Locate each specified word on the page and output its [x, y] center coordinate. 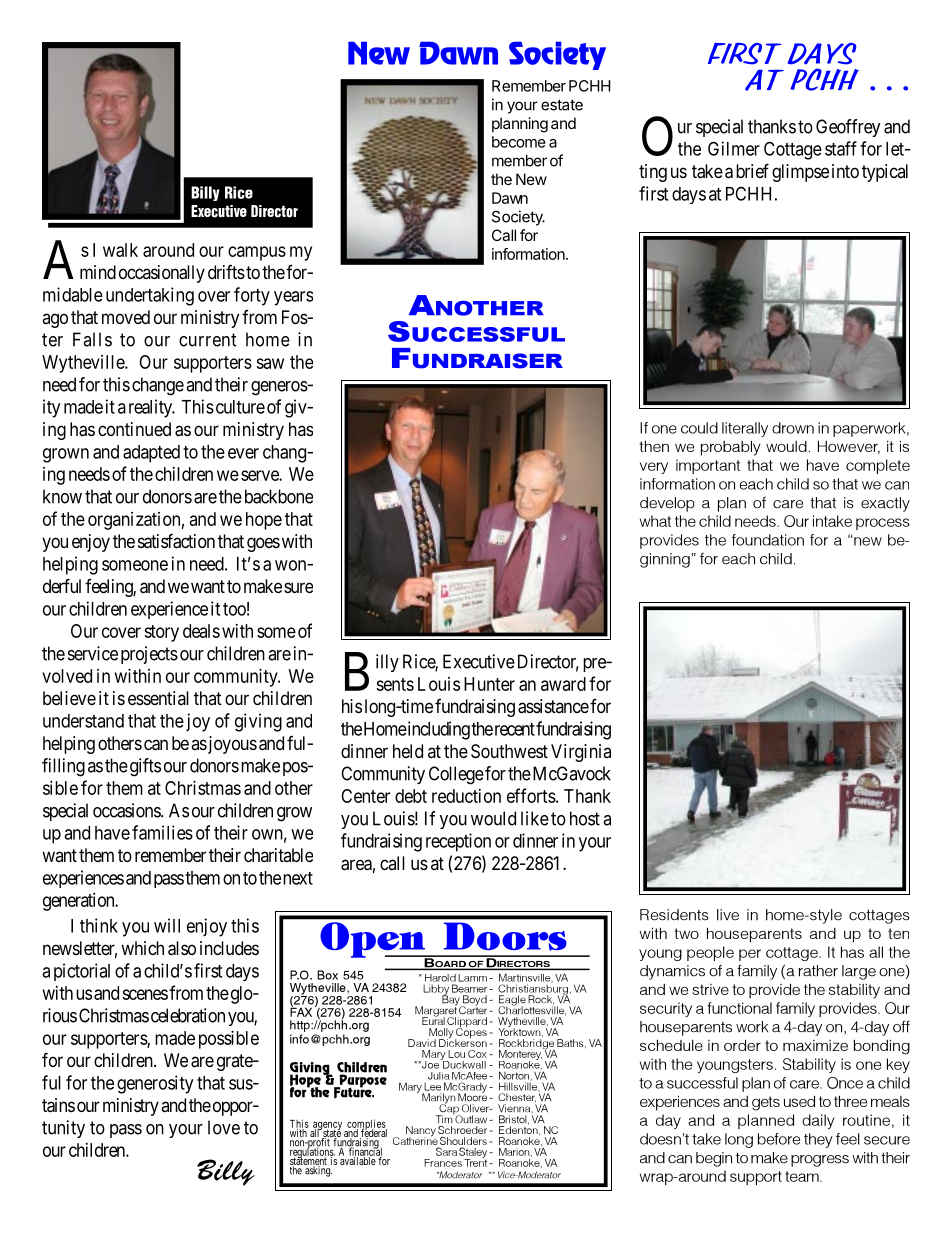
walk [120, 250]
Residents [674, 915]
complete [878, 466]
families [162, 832]
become [519, 142]
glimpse [800, 173]
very [654, 468]
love [224, 1127]
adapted [151, 454]
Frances [443, 1163]
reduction [466, 796]
